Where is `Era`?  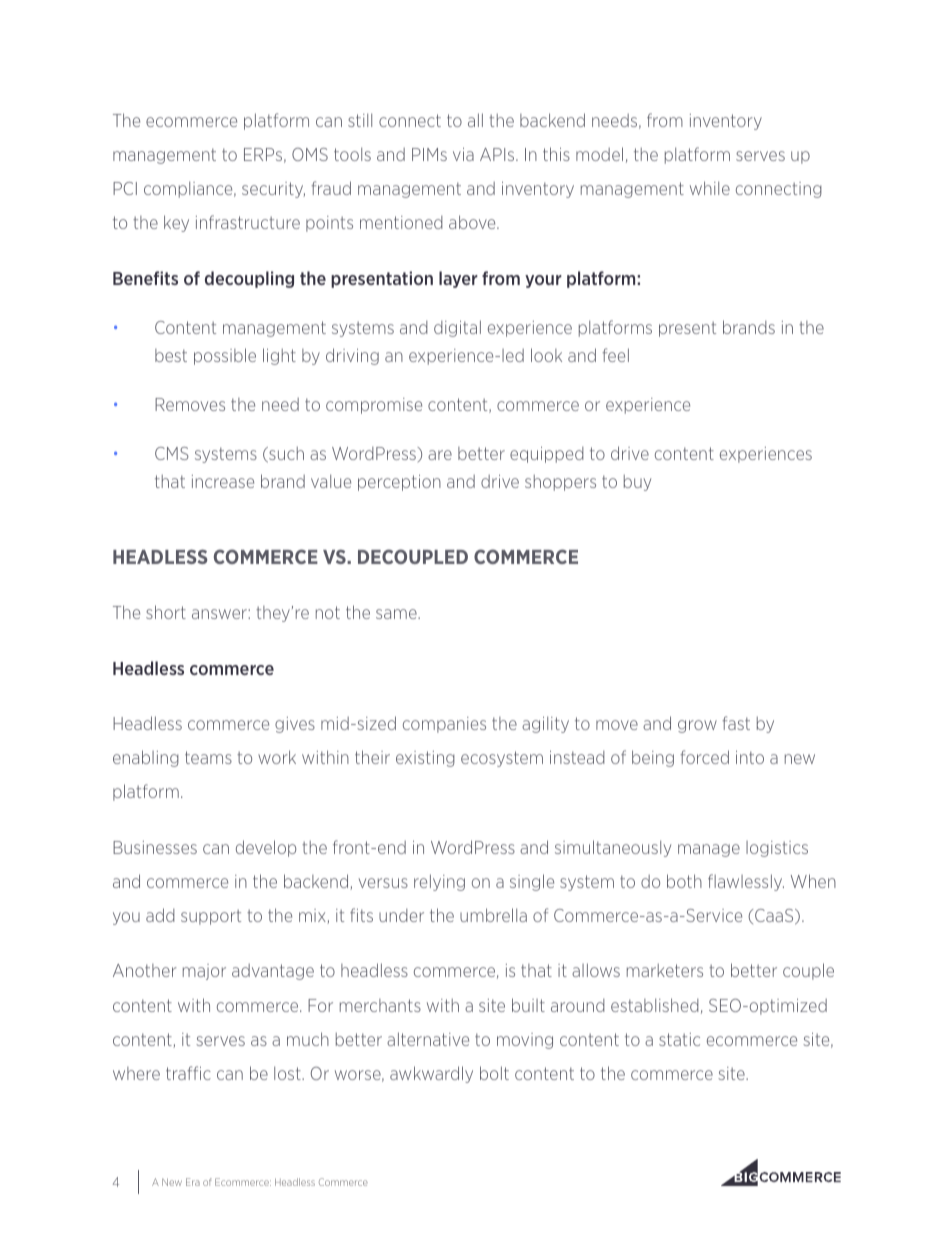
Era is located at coordinates (193, 1182).
